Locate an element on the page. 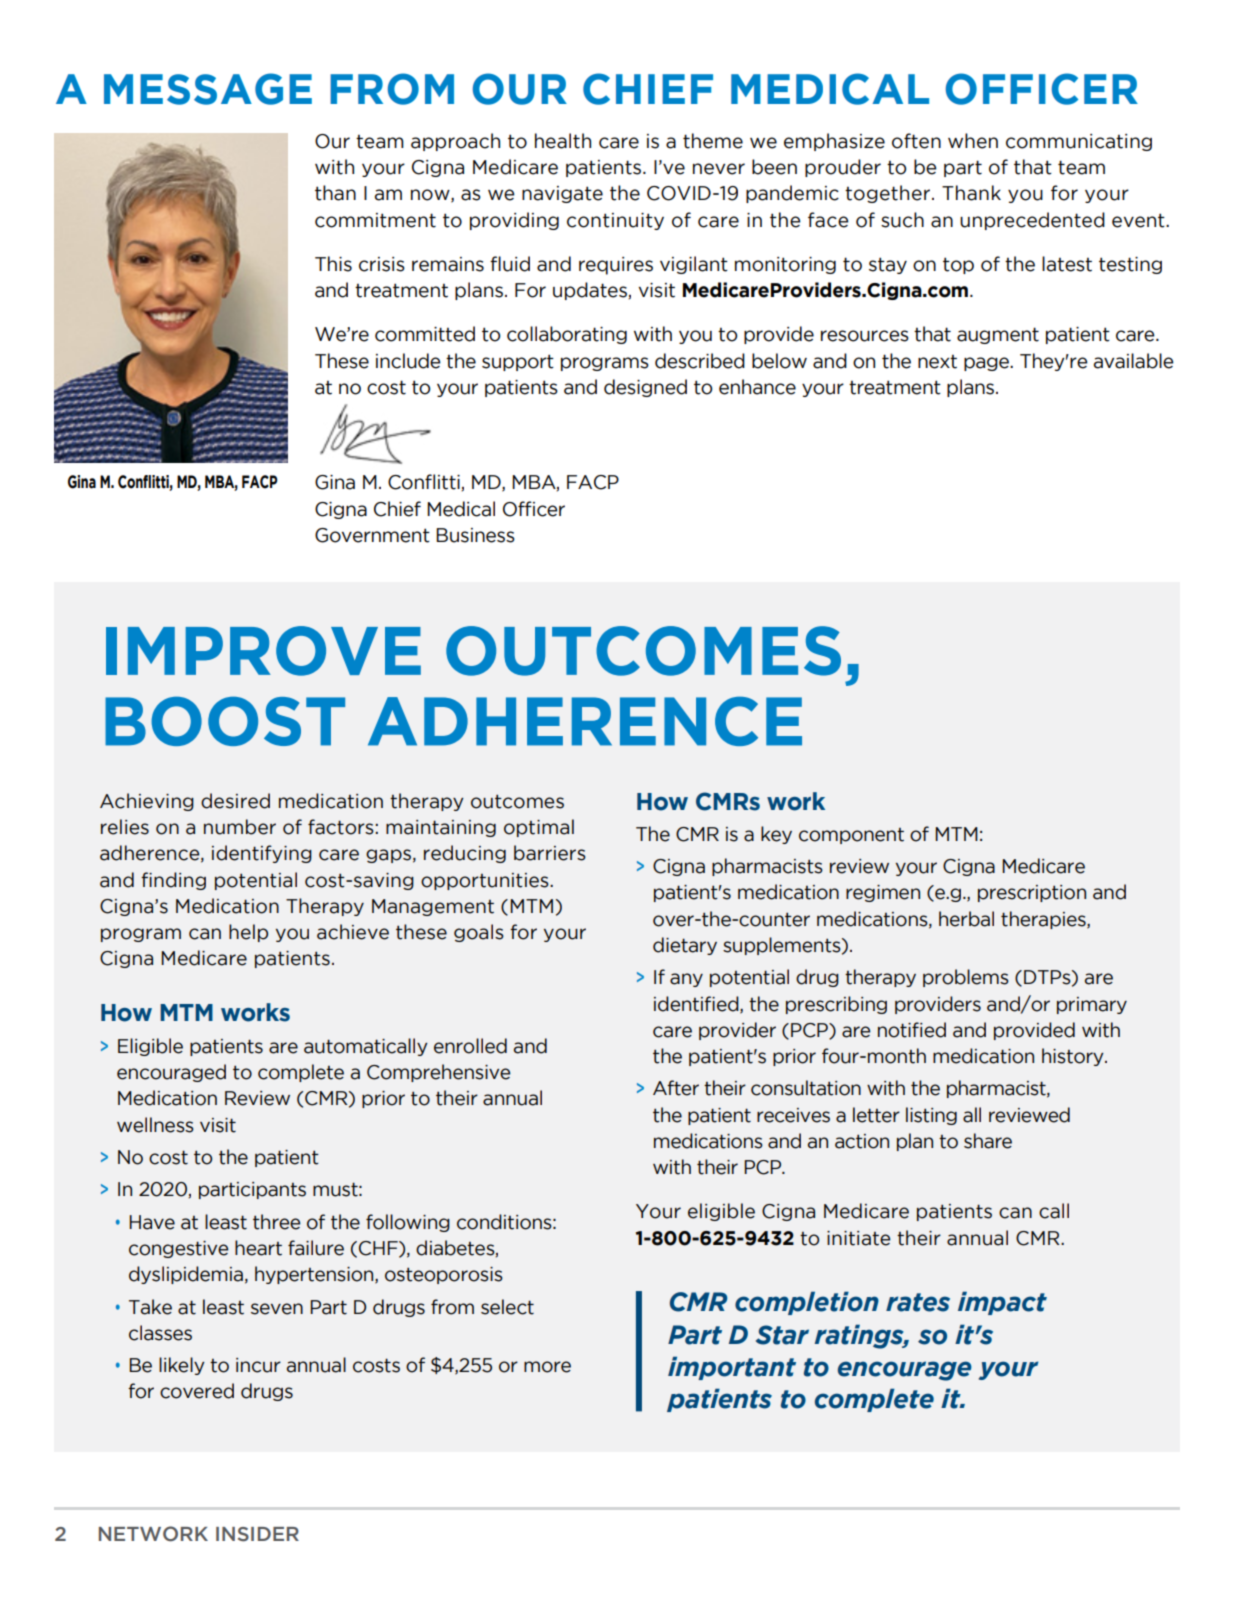 The width and height of the page is (1234, 1597). wellness is located at coordinates (155, 1125).
